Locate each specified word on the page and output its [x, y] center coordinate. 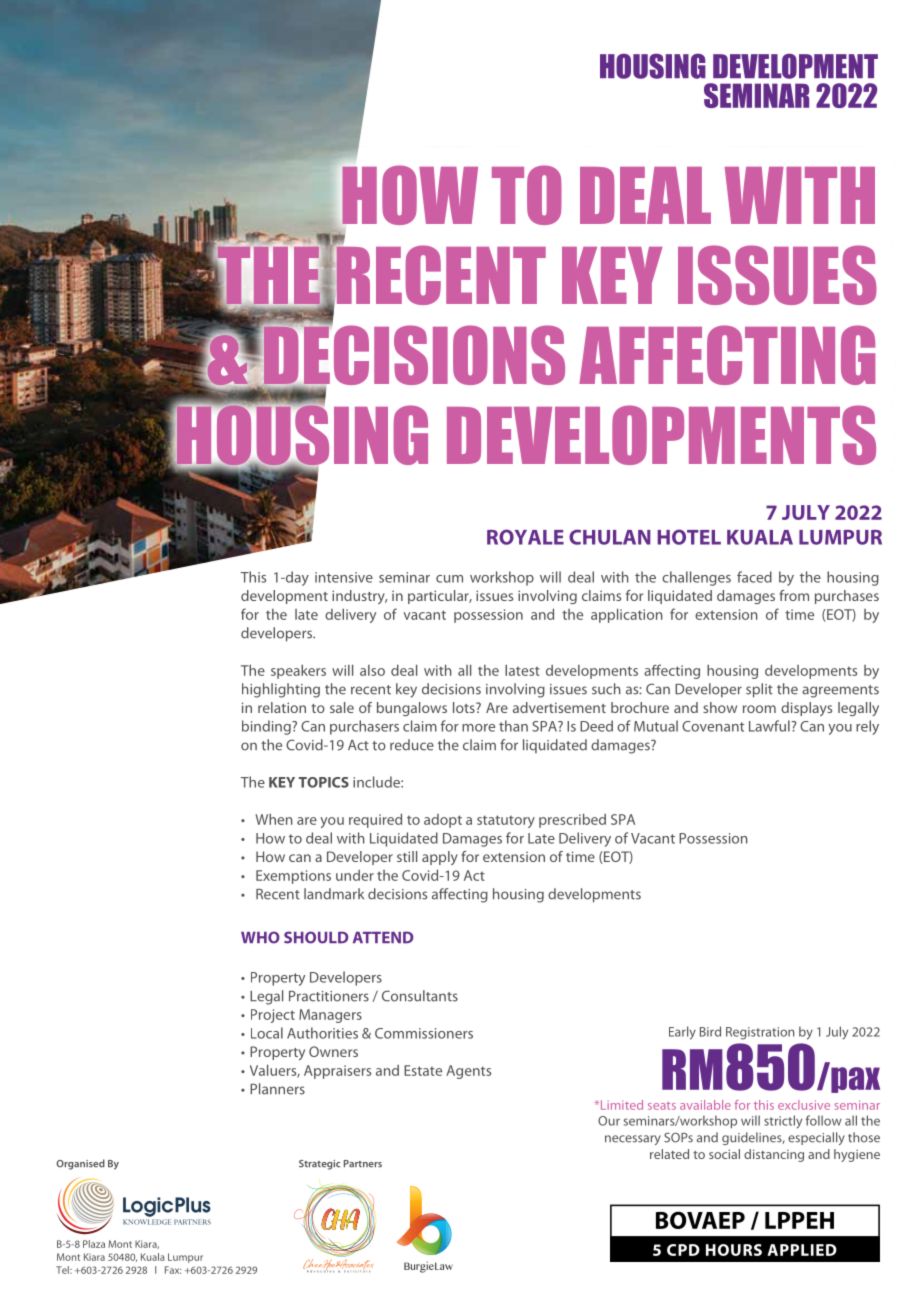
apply [440, 858]
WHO [260, 937]
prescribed [572, 820]
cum [449, 579]
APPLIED [802, 1250]
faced [754, 577]
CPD [683, 1250]
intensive [344, 577]
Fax [173, 1270]
